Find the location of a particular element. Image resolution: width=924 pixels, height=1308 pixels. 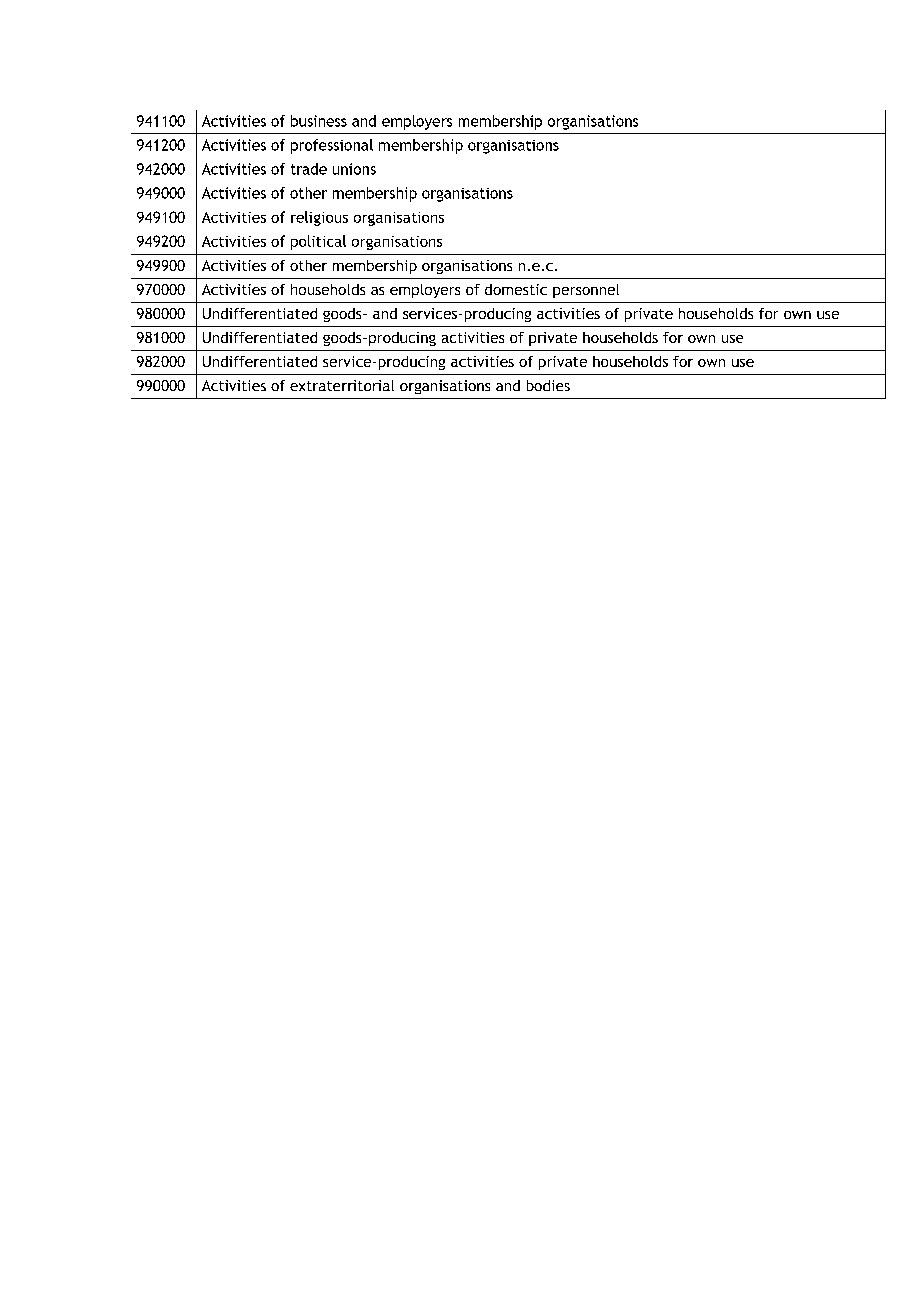

bodies is located at coordinates (548, 385).
